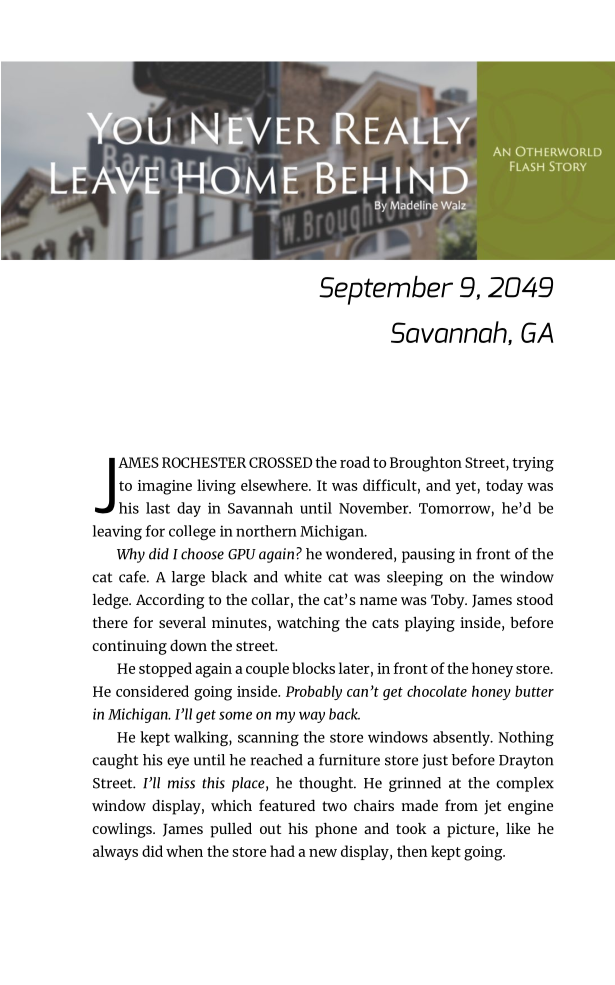 The width and height of the screenshot is (615, 985). I want to click on CROSSED, so click(280, 462).
